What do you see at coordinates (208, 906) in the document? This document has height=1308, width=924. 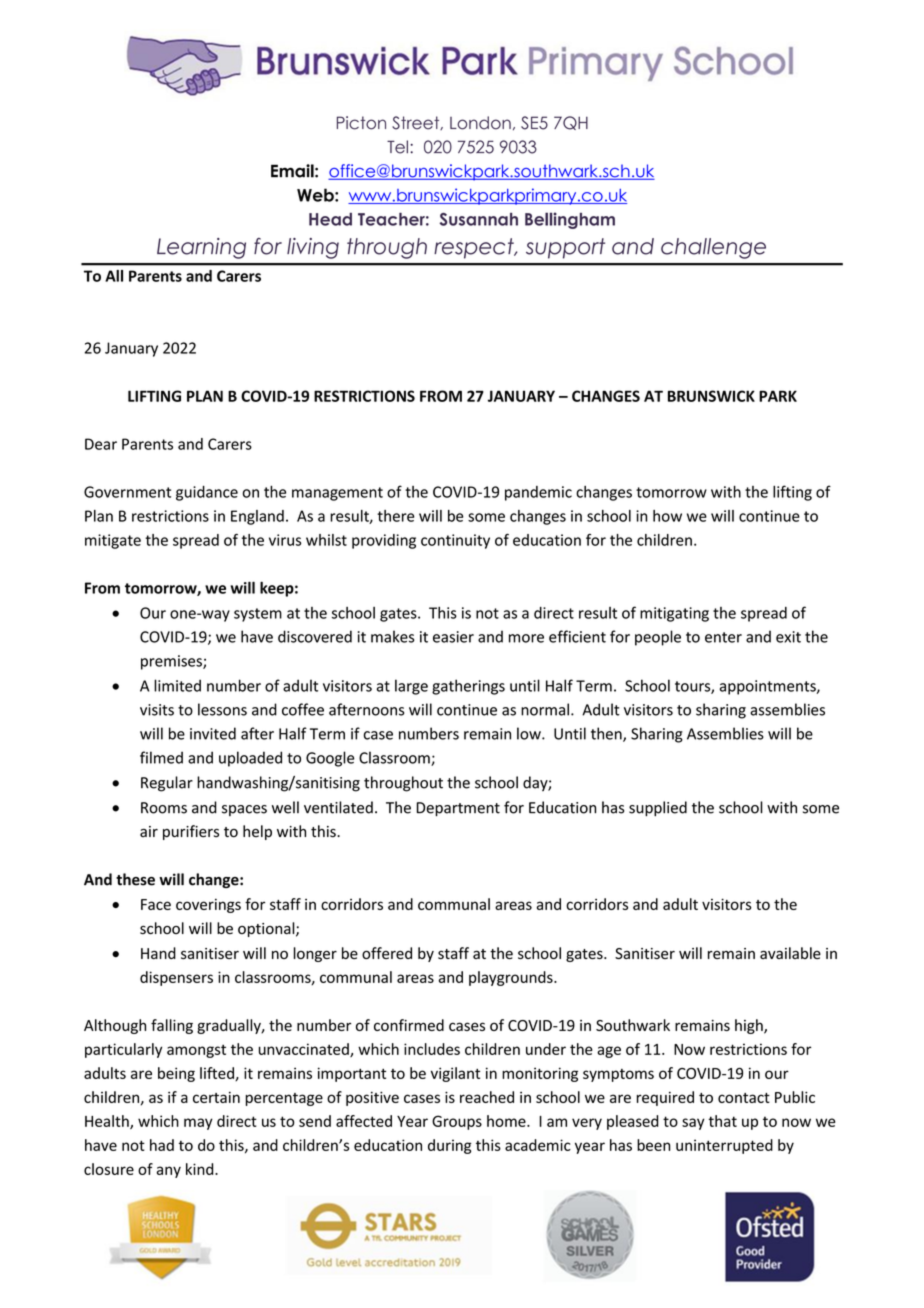 I see `coverings` at bounding box center [208, 906].
